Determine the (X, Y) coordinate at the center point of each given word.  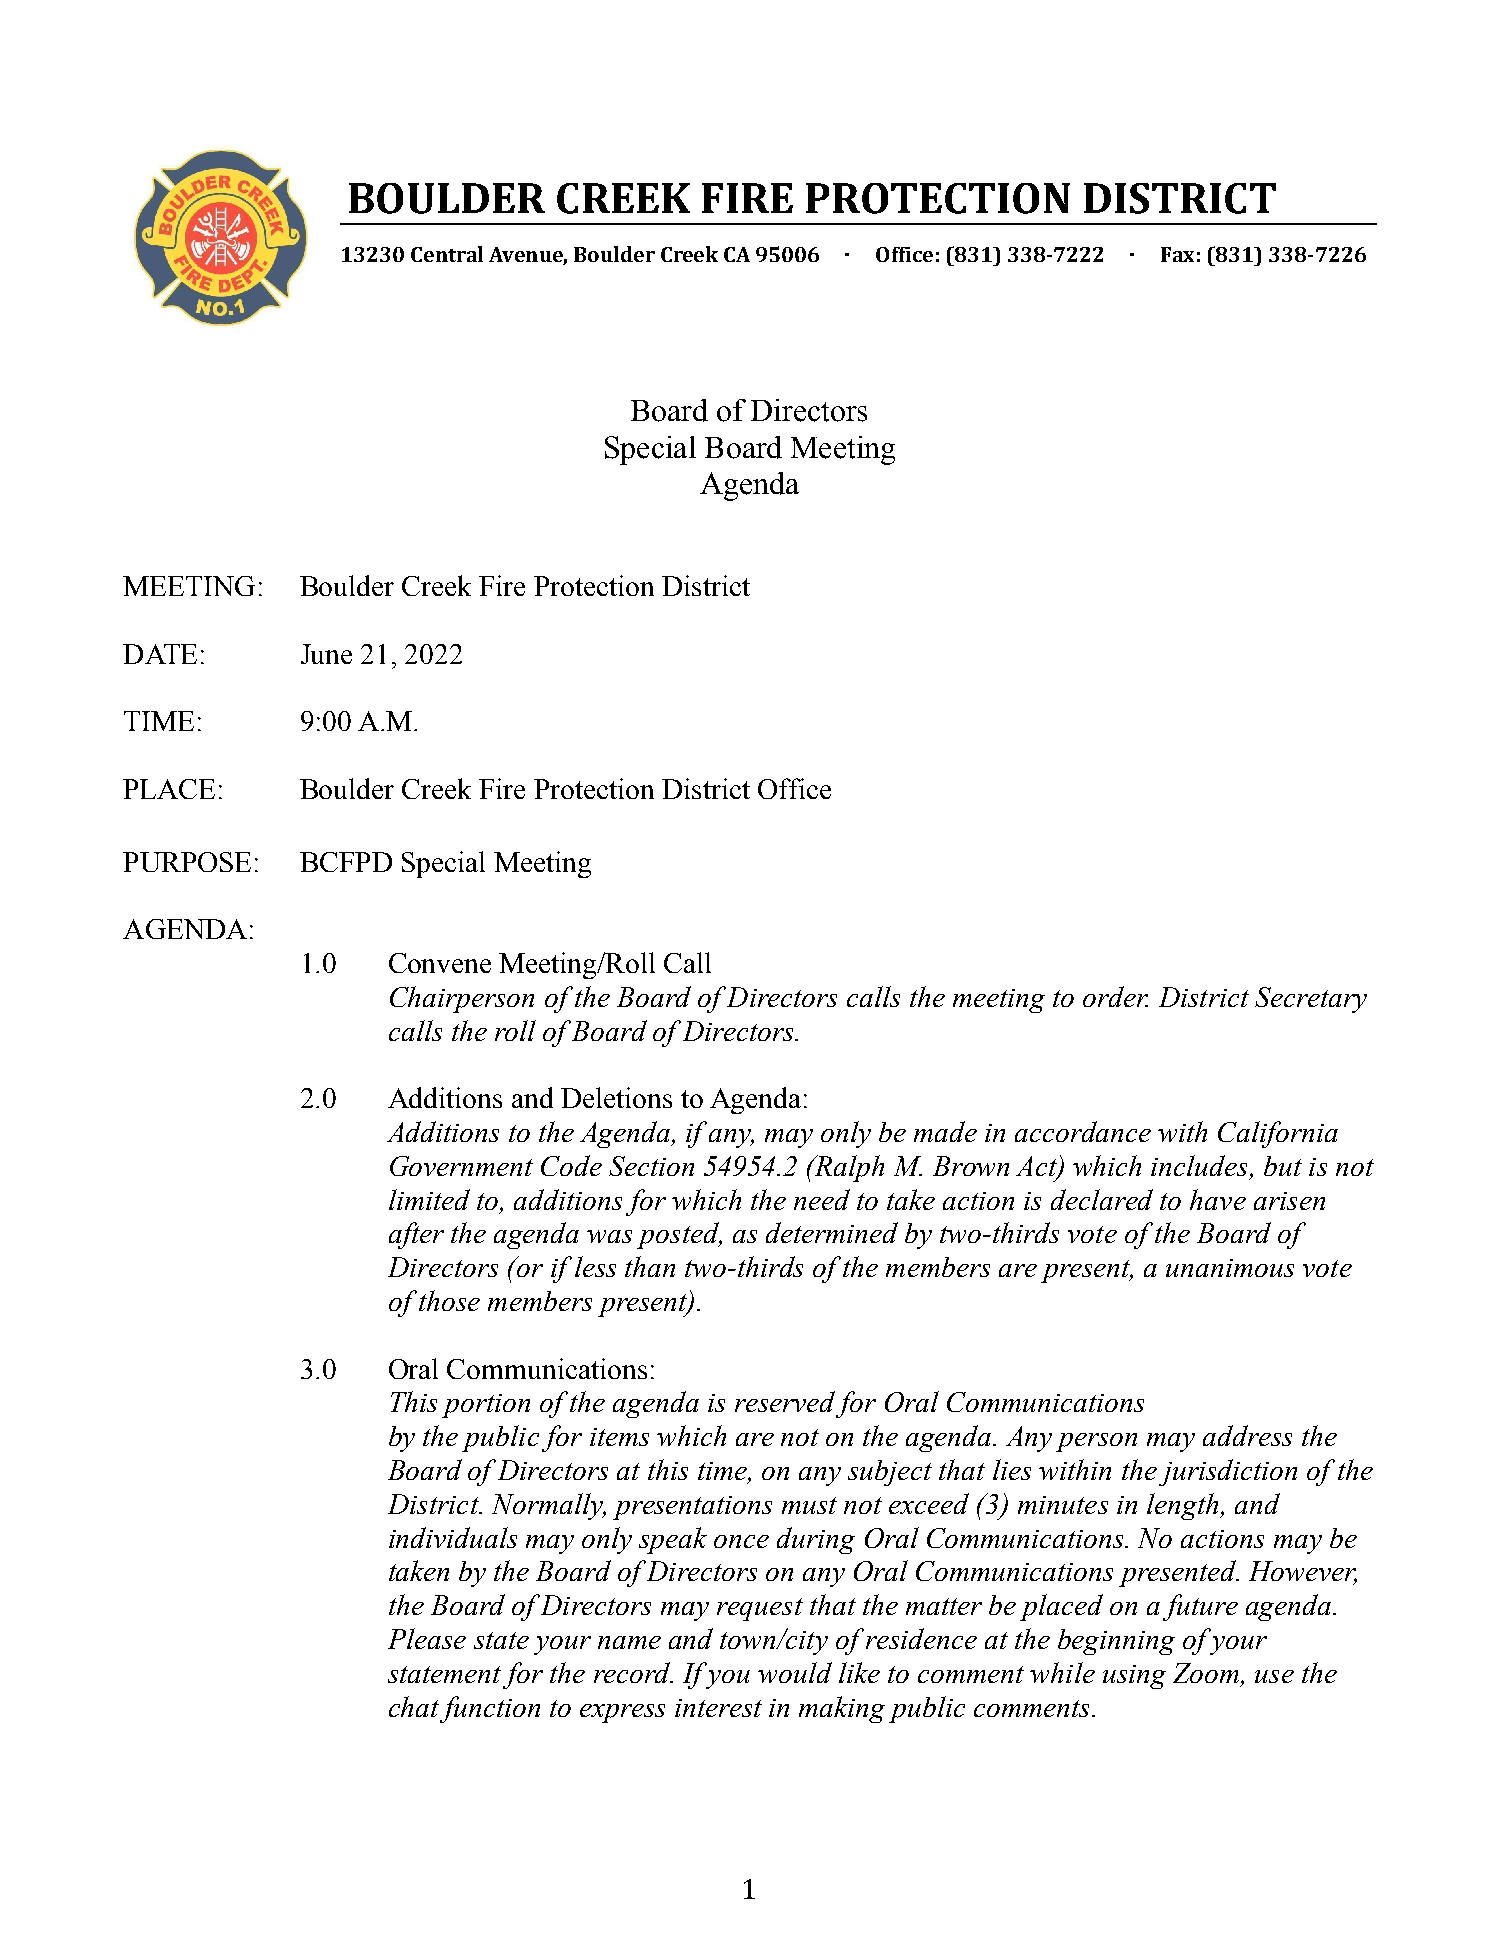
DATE (160, 654)
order (1115, 996)
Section (651, 1166)
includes (1201, 1167)
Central (447, 254)
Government (461, 1166)
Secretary (1311, 1000)
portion (486, 1406)
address (1247, 1435)
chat (414, 1706)
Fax (1177, 254)
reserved (785, 1401)
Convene (440, 963)
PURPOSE (187, 862)
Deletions (616, 1097)
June (326, 654)
